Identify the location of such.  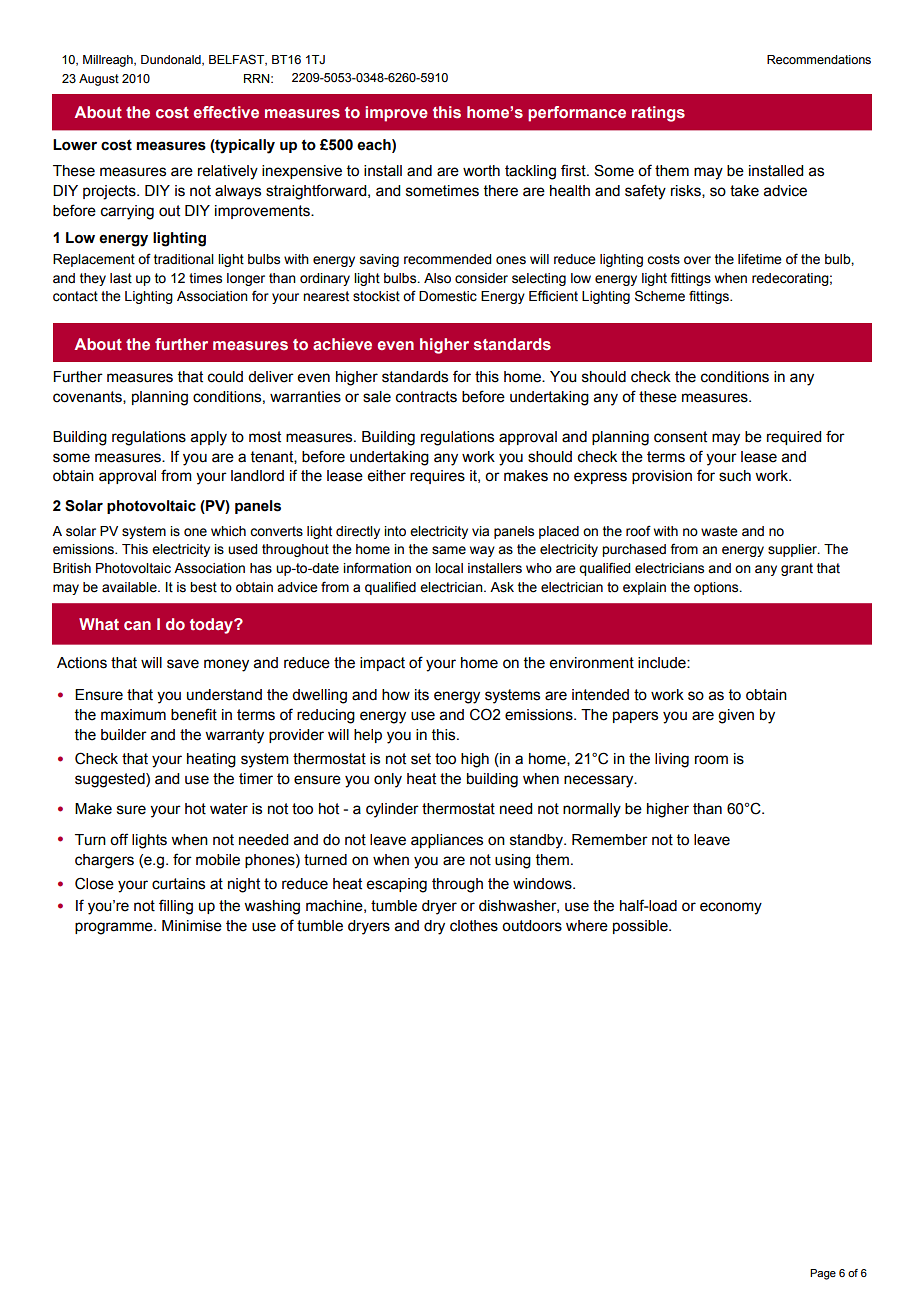
(735, 476).
